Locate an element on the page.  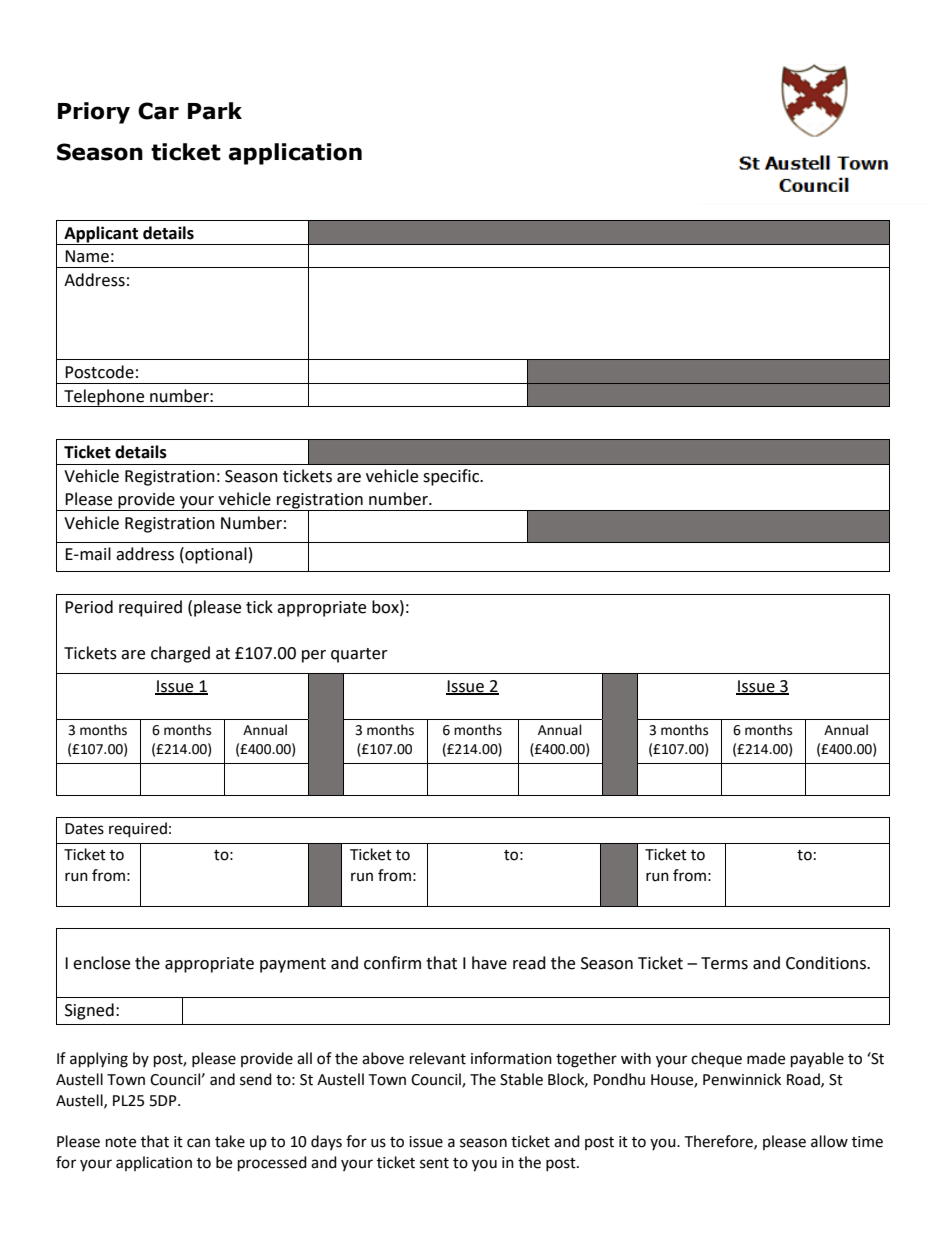
Conditions is located at coordinates (827, 963).
